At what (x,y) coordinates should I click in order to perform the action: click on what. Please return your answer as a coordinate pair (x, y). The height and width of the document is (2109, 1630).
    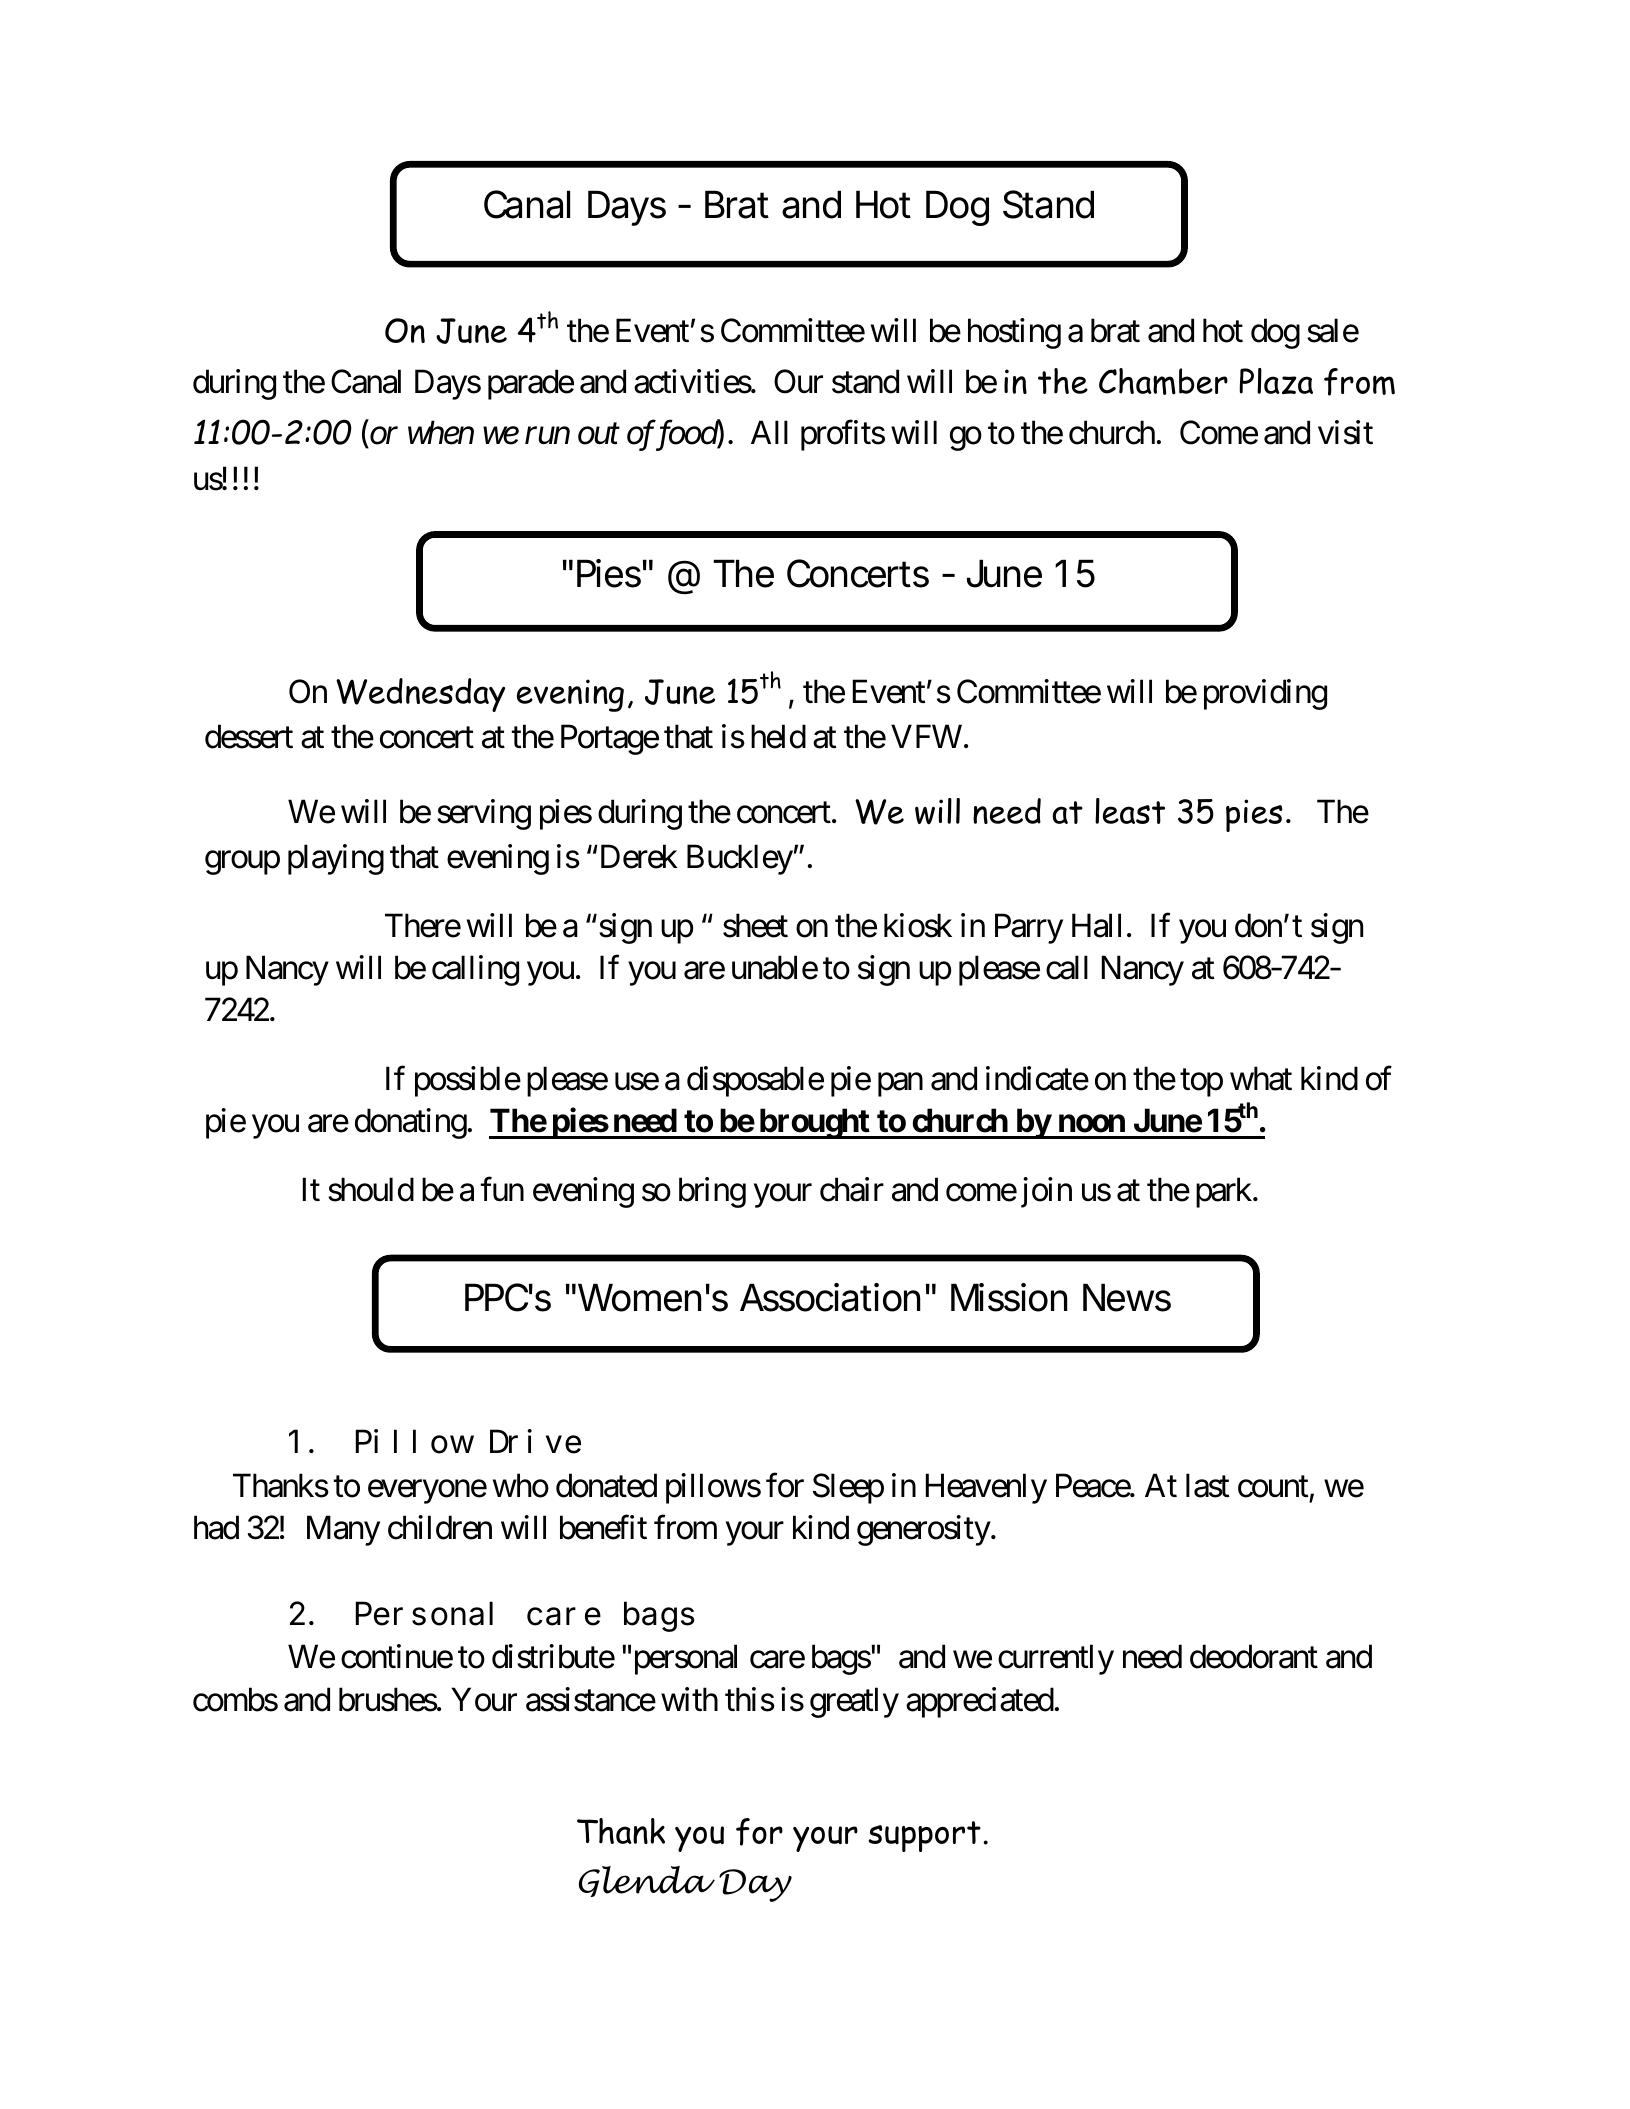
    Looking at the image, I should click on (1261, 1078).
